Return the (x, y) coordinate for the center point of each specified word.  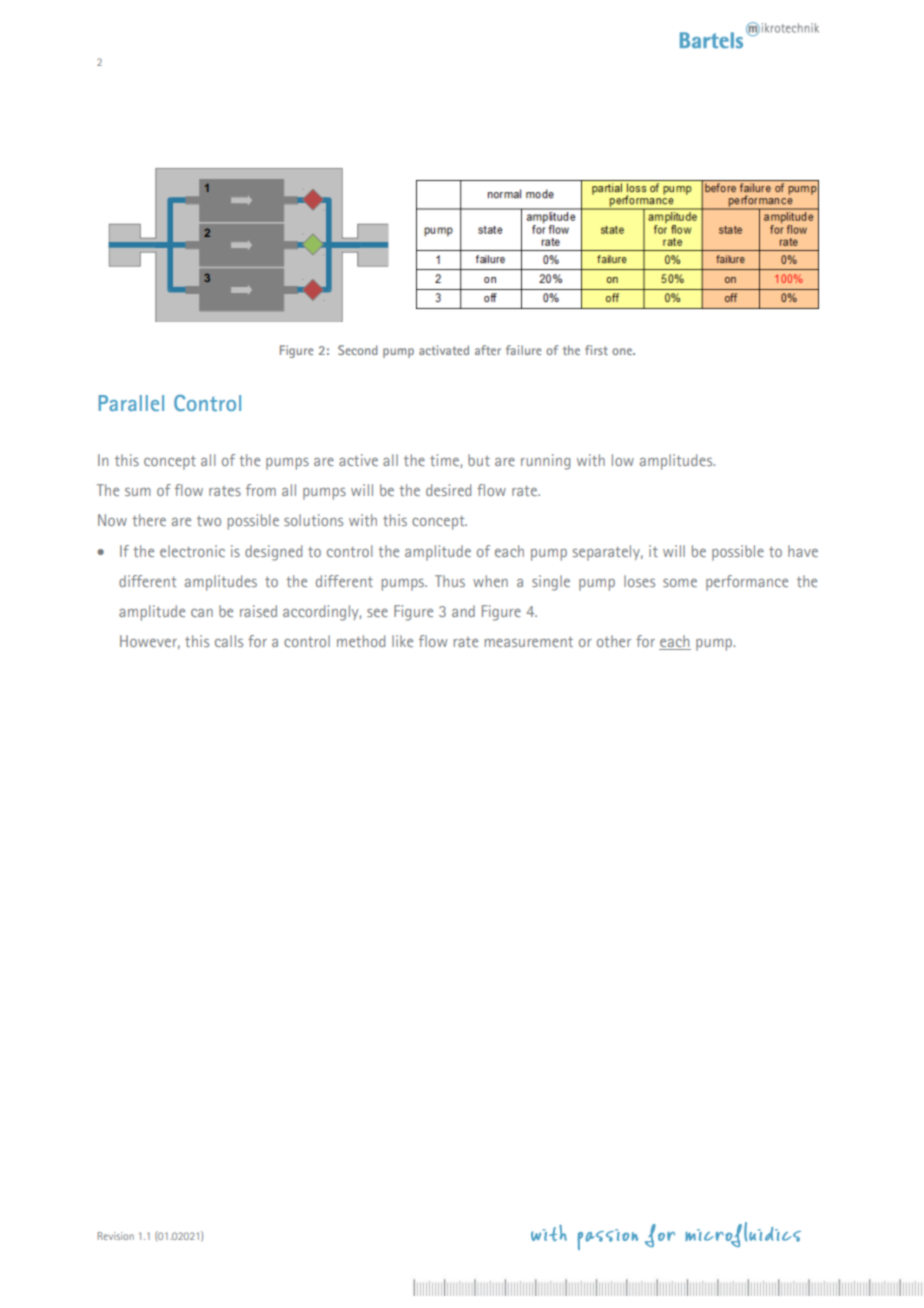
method (361, 641)
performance (747, 583)
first (596, 350)
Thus (450, 581)
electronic (192, 551)
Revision (116, 1236)
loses (639, 581)
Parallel (131, 403)
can (202, 613)
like (402, 641)
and (463, 611)
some (680, 583)
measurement (529, 642)
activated (444, 350)
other (614, 641)
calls (229, 641)
